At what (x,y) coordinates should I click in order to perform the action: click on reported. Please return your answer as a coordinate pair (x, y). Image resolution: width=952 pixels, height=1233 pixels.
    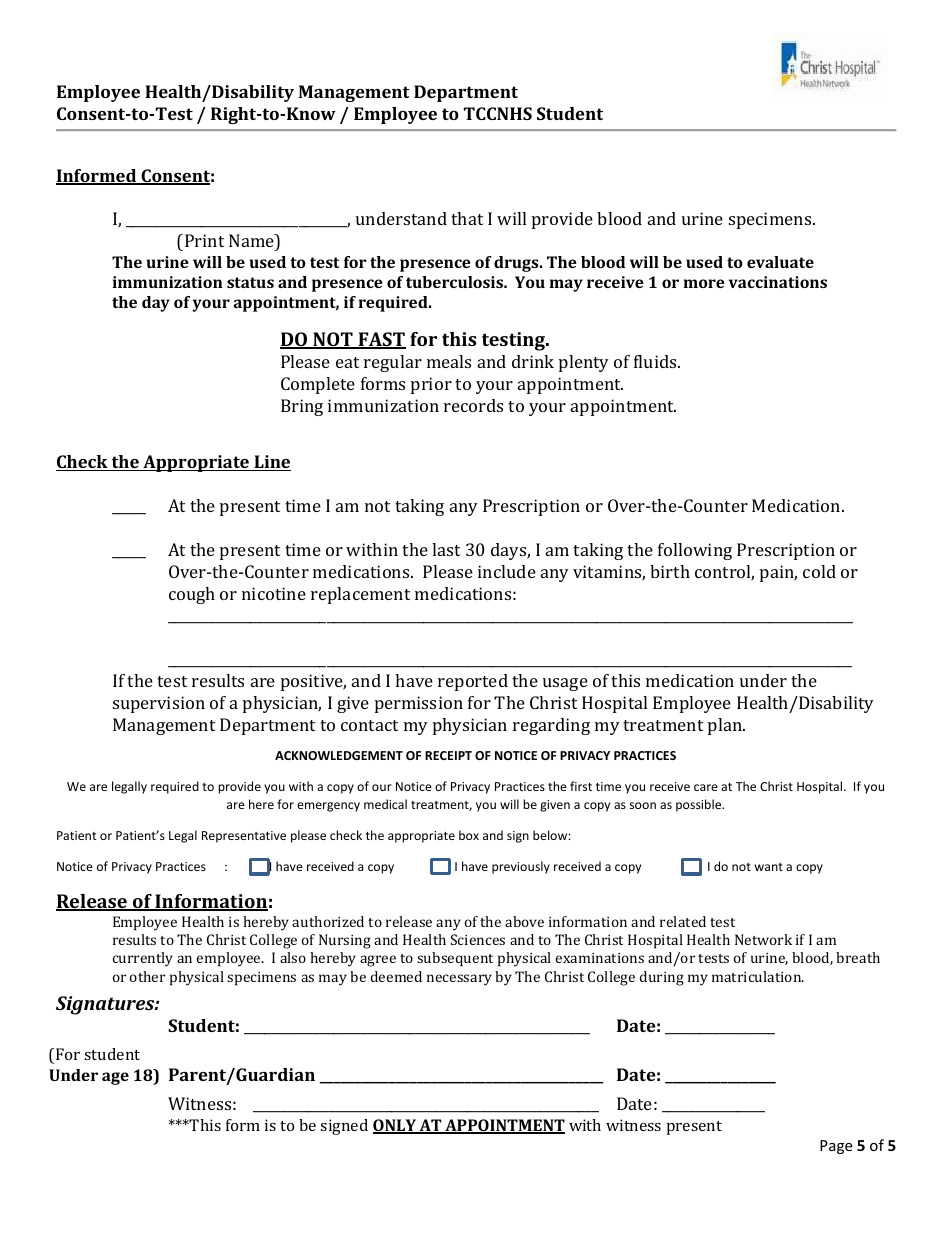
    Looking at the image, I should click on (473, 682).
